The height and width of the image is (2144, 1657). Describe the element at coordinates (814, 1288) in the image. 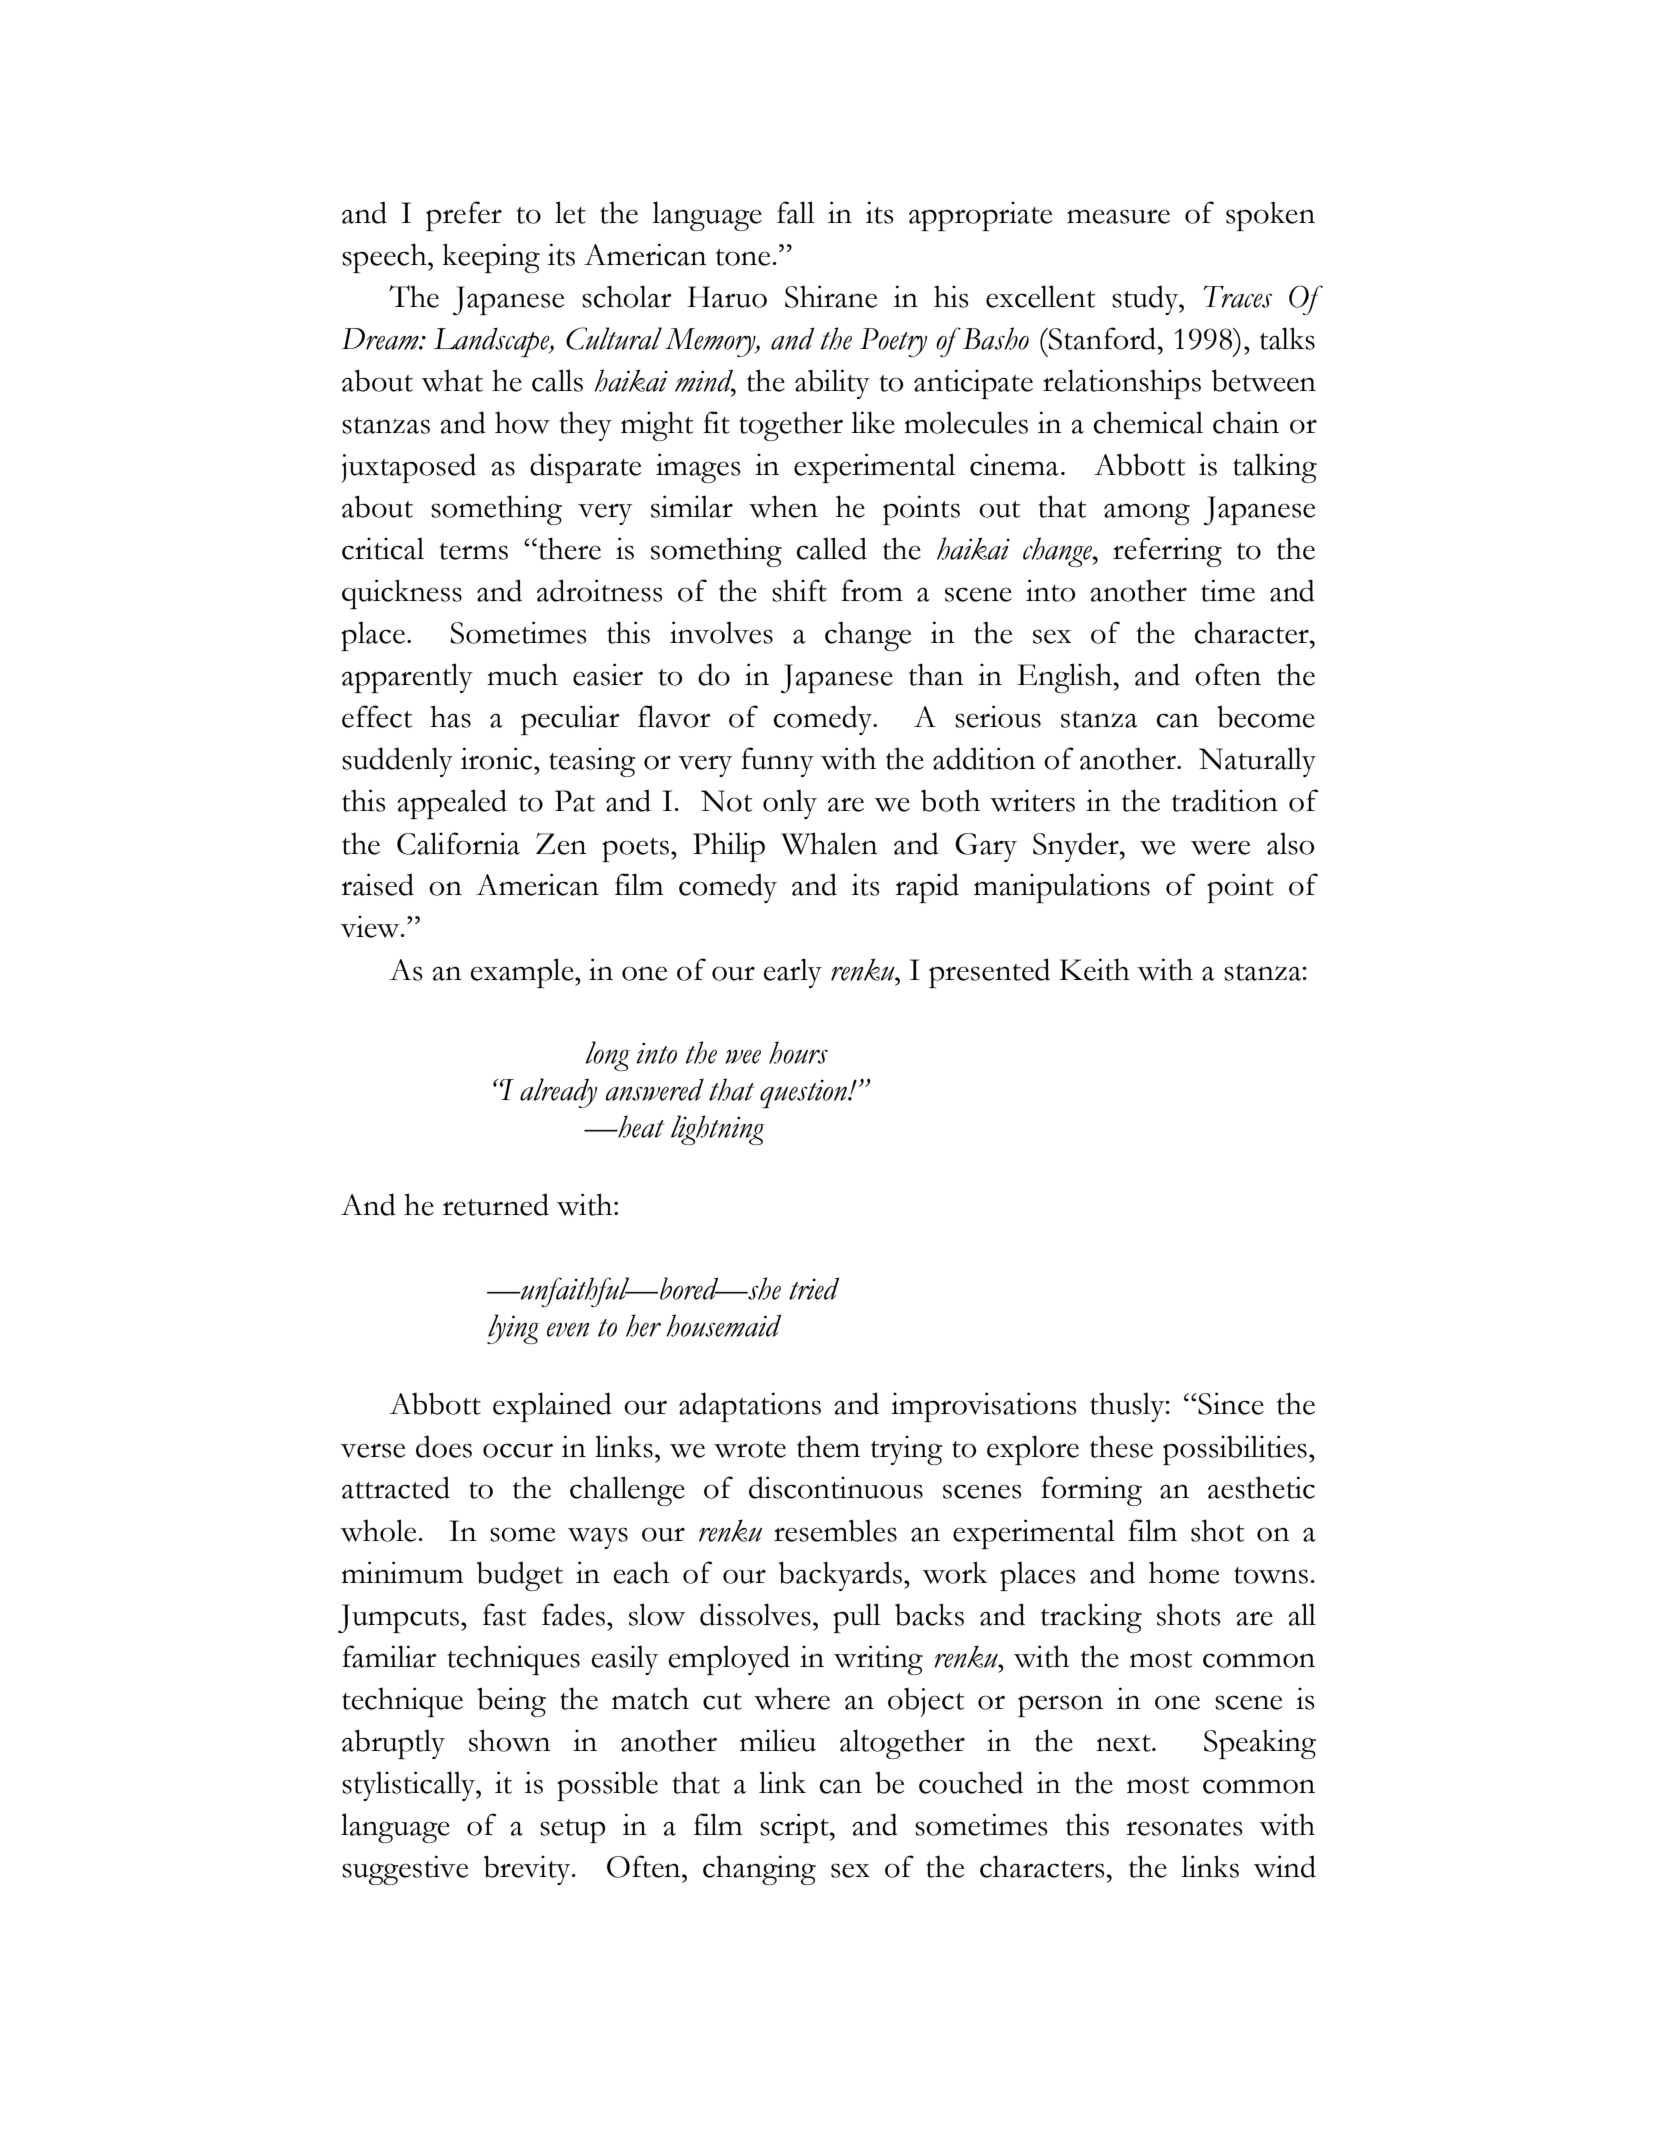

I see `tried` at that location.
